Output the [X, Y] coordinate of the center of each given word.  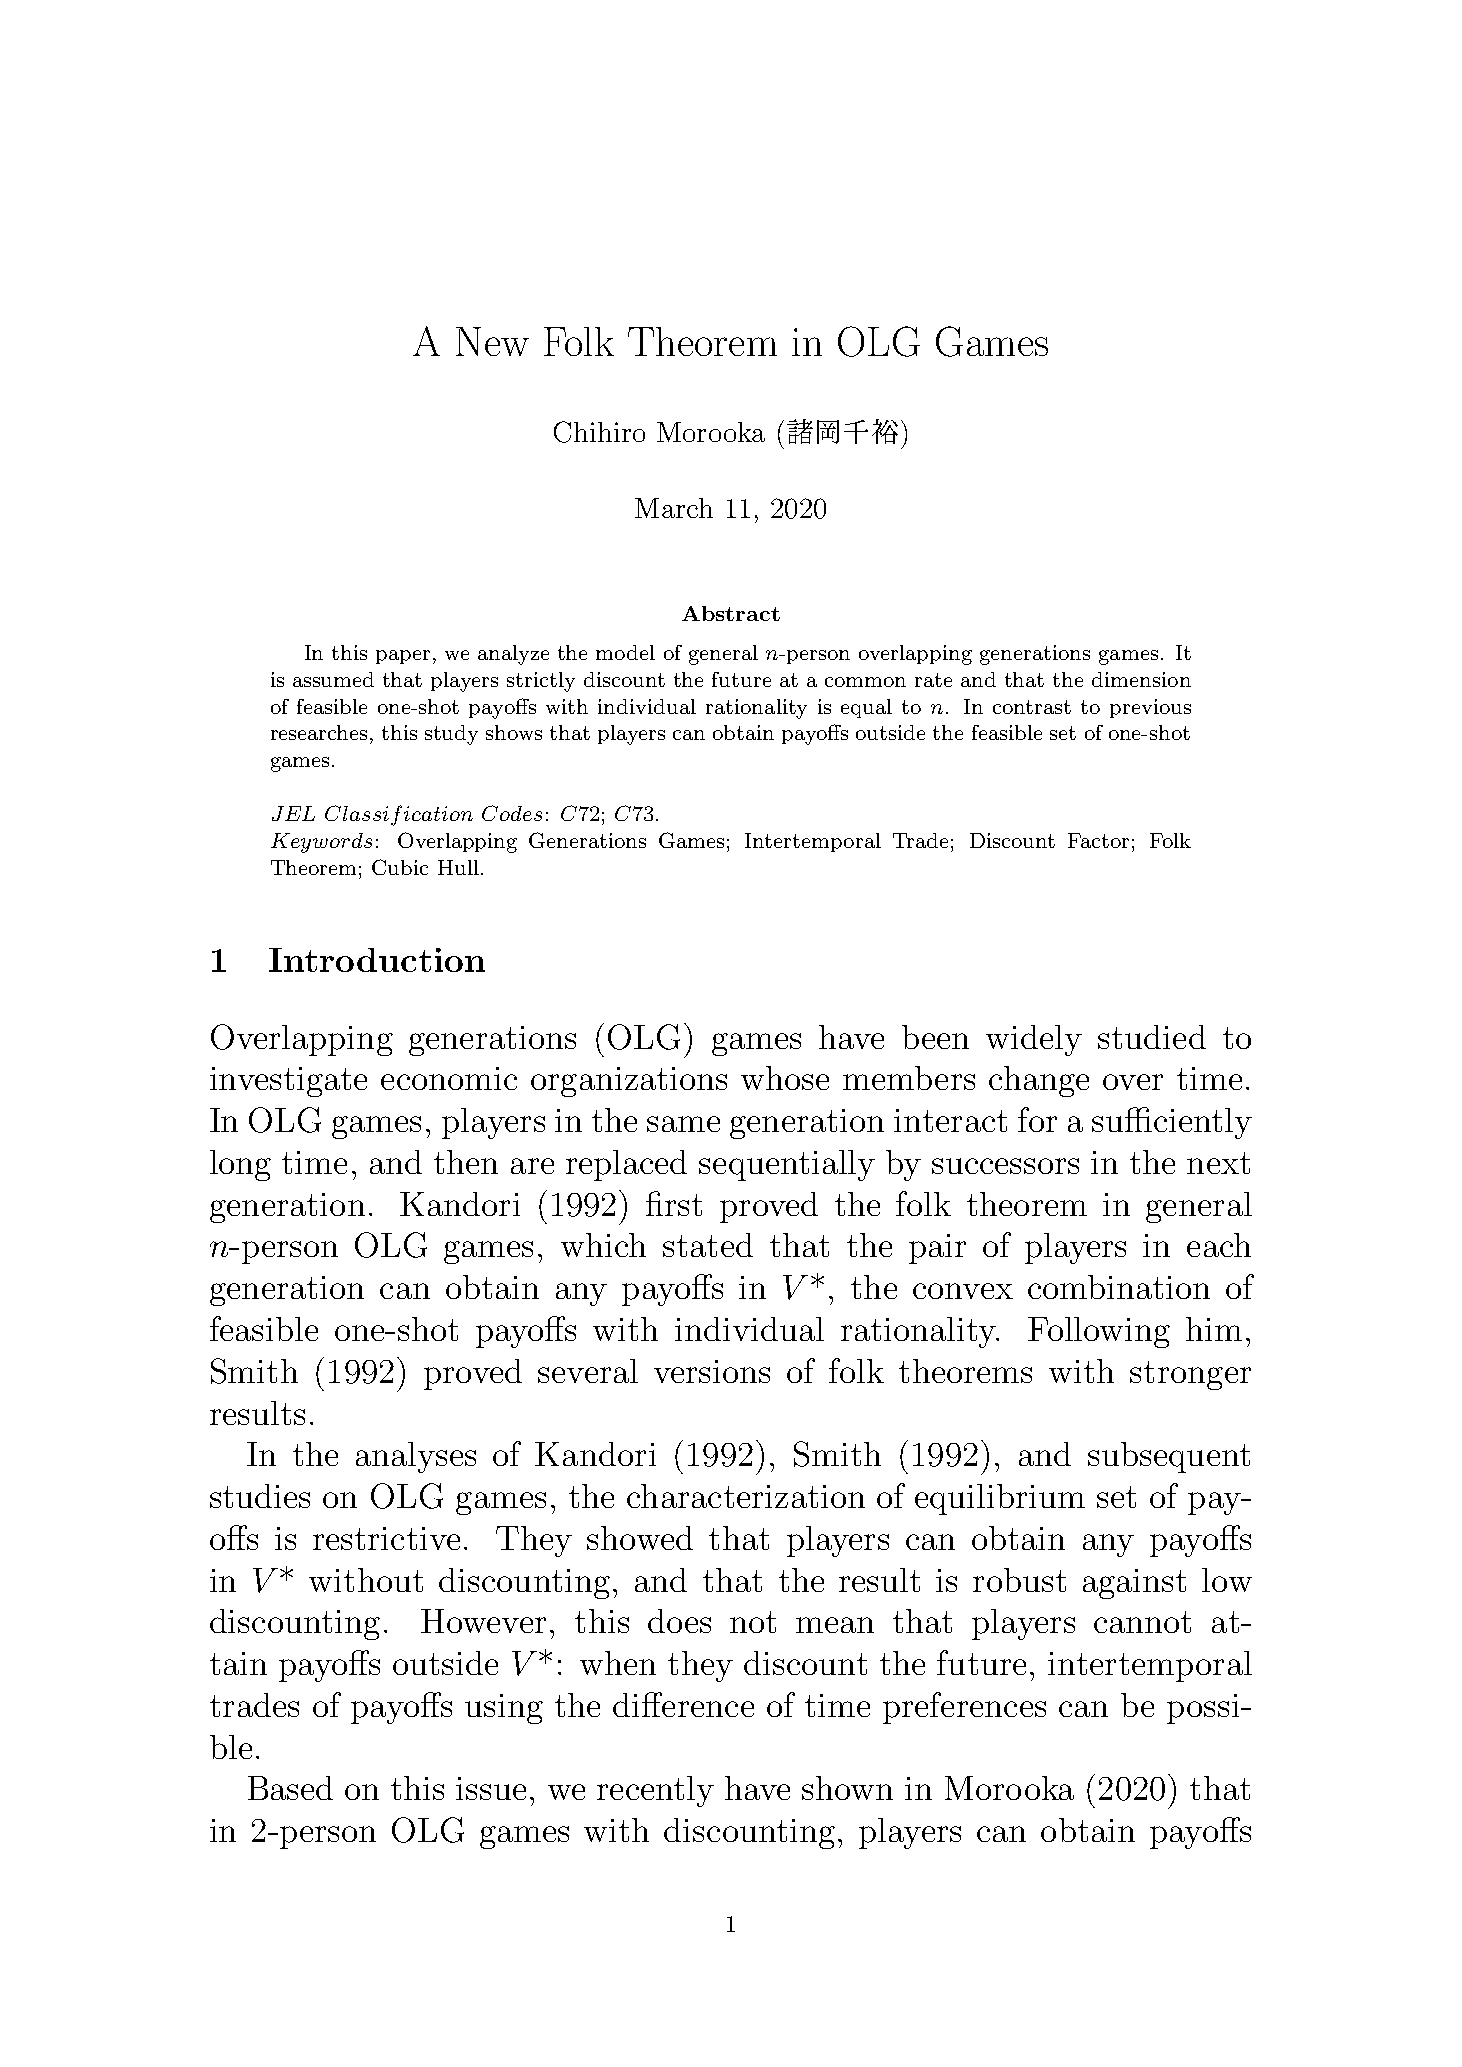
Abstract [731, 613]
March [674, 508]
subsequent [1169, 1457]
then [466, 1162]
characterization [746, 1496]
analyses [416, 1457]
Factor [1098, 840]
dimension [1141, 679]
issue [491, 1788]
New [492, 341]
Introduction [377, 960]
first [674, 1203]
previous [1150, 708]
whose [785, 1078]
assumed [333, 679]
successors [1005, 1166]
